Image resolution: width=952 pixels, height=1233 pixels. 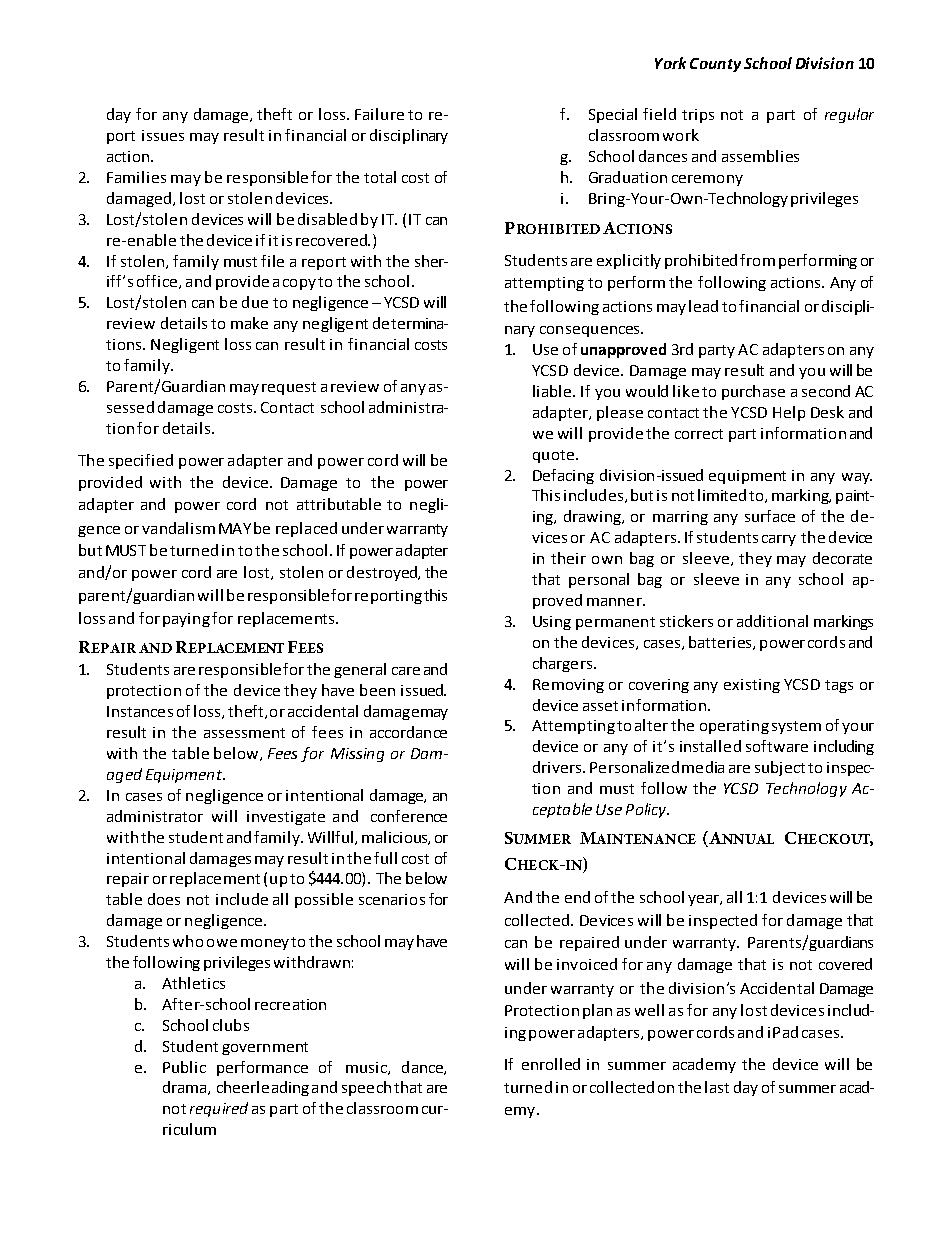 What do you see at coordinates (780, 768) in the screenshot?
I see `subject` at bounding box center [780, 768].
